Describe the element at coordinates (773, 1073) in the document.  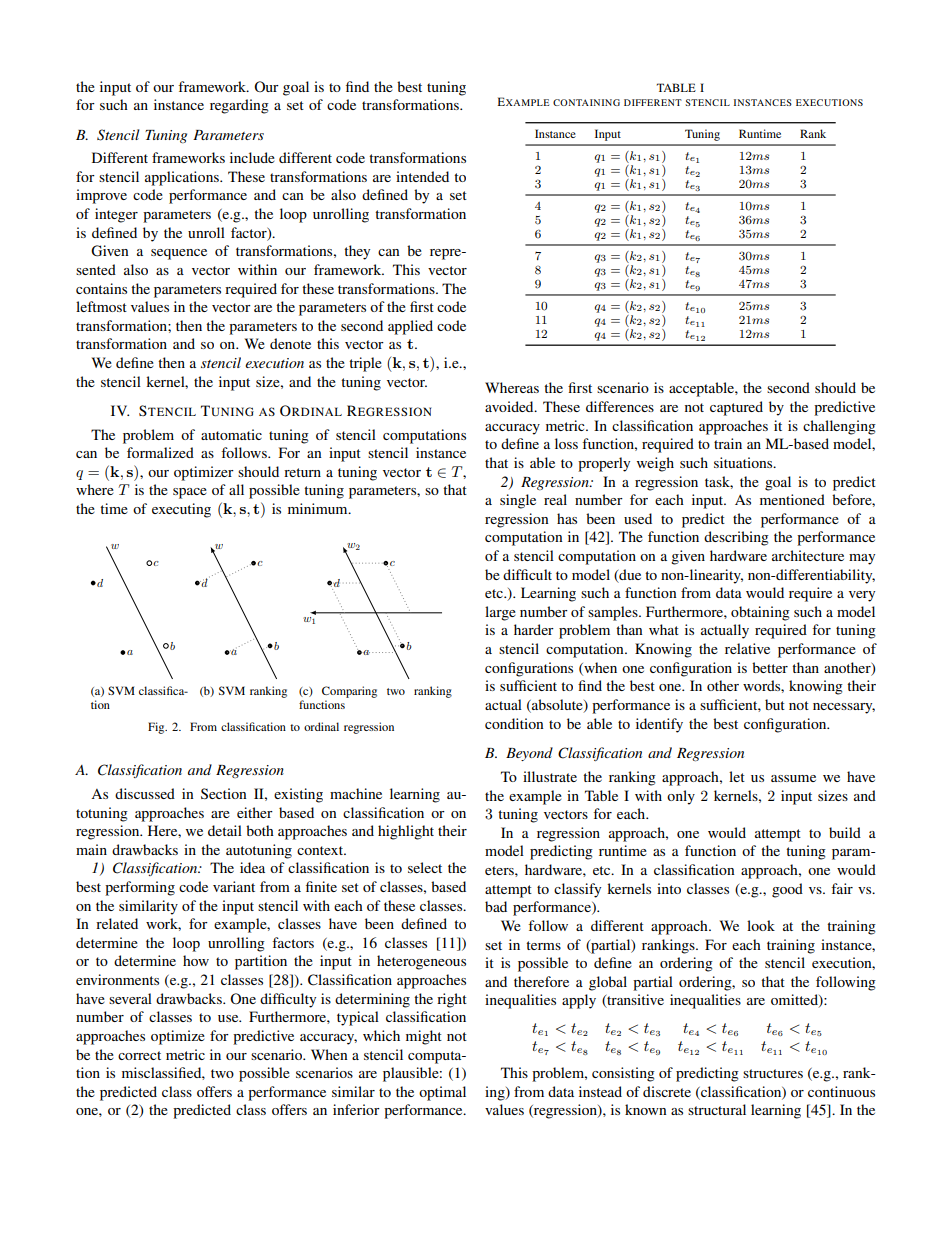
I see `structures` at that location.
